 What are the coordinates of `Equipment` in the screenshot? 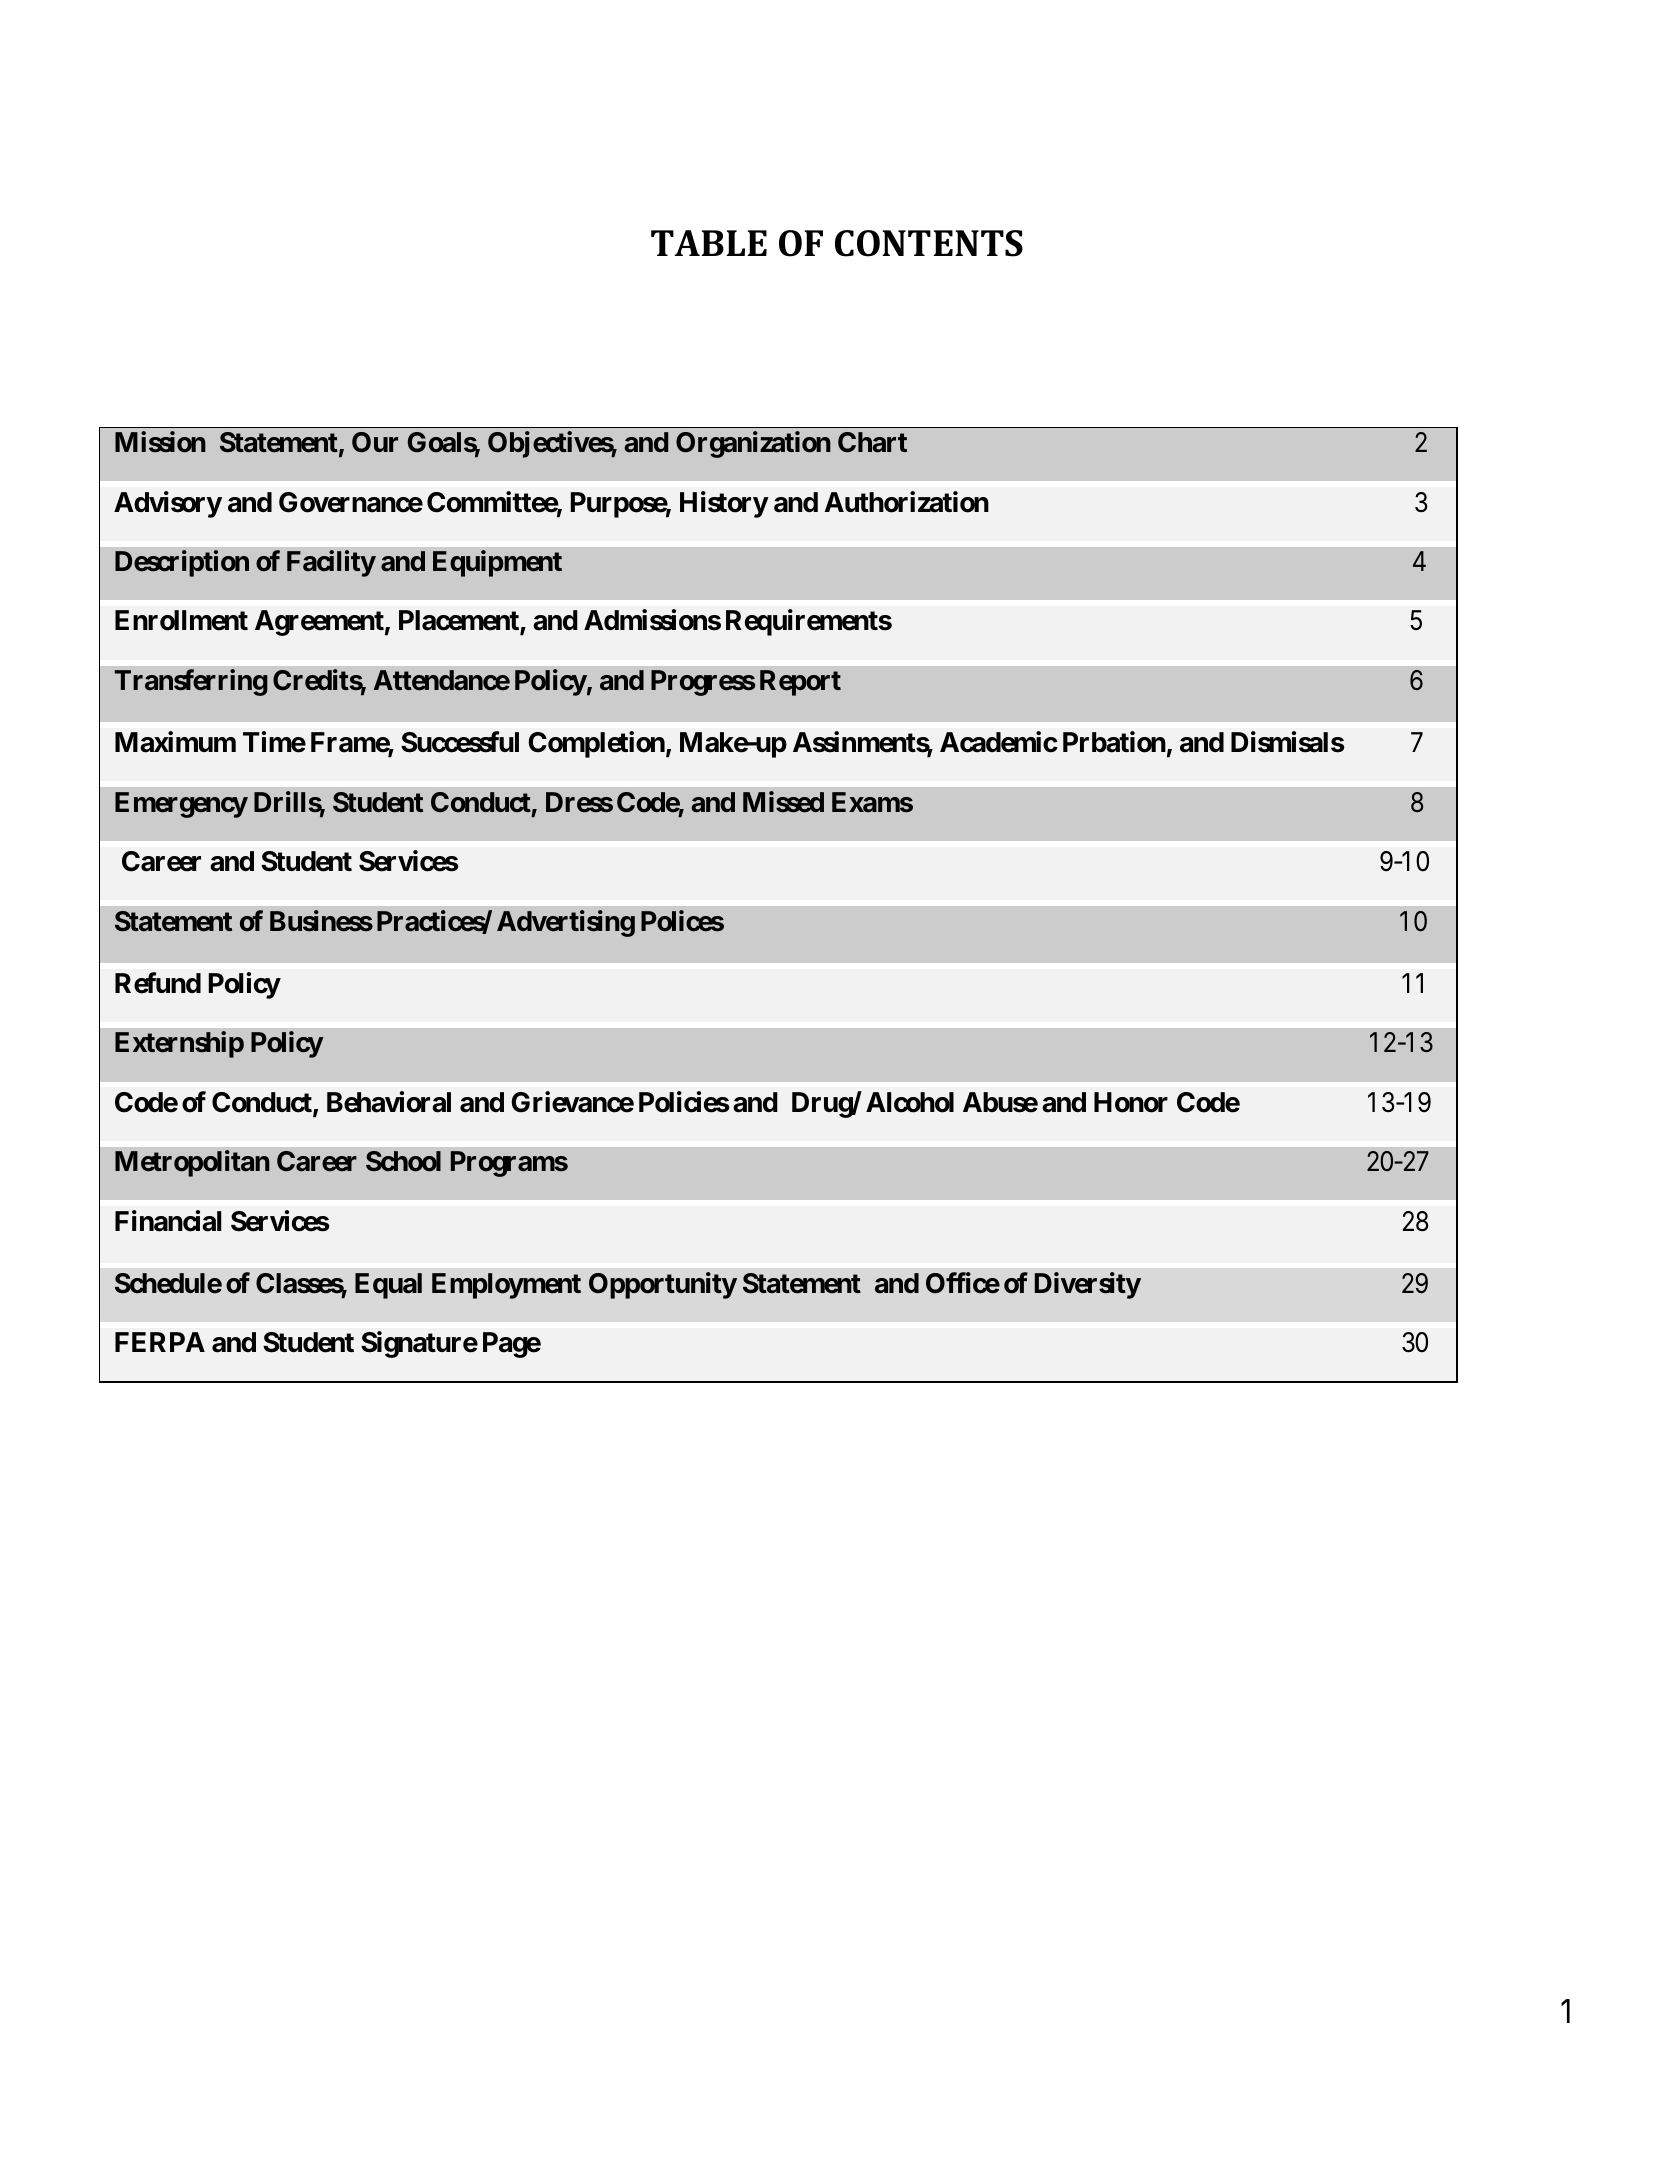 It's located at (497, 563).
